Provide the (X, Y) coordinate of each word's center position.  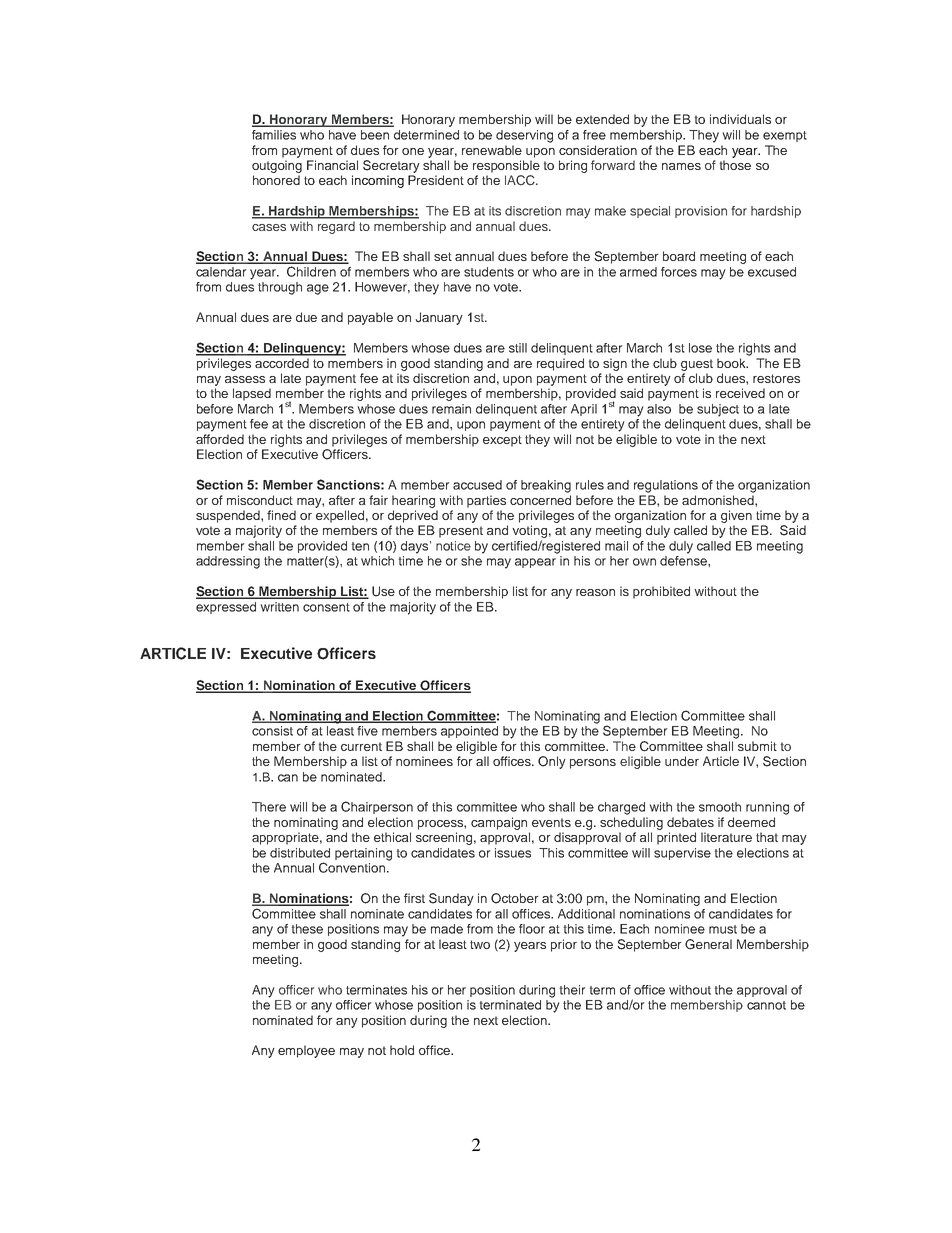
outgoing (277, 166)
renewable (492, 150)
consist (272, 731)
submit (757, 746)
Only (552, 762)
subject (718, 410)
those (735, 165)
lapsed (252, 394)
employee (306, 1051)
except (502, 441)
